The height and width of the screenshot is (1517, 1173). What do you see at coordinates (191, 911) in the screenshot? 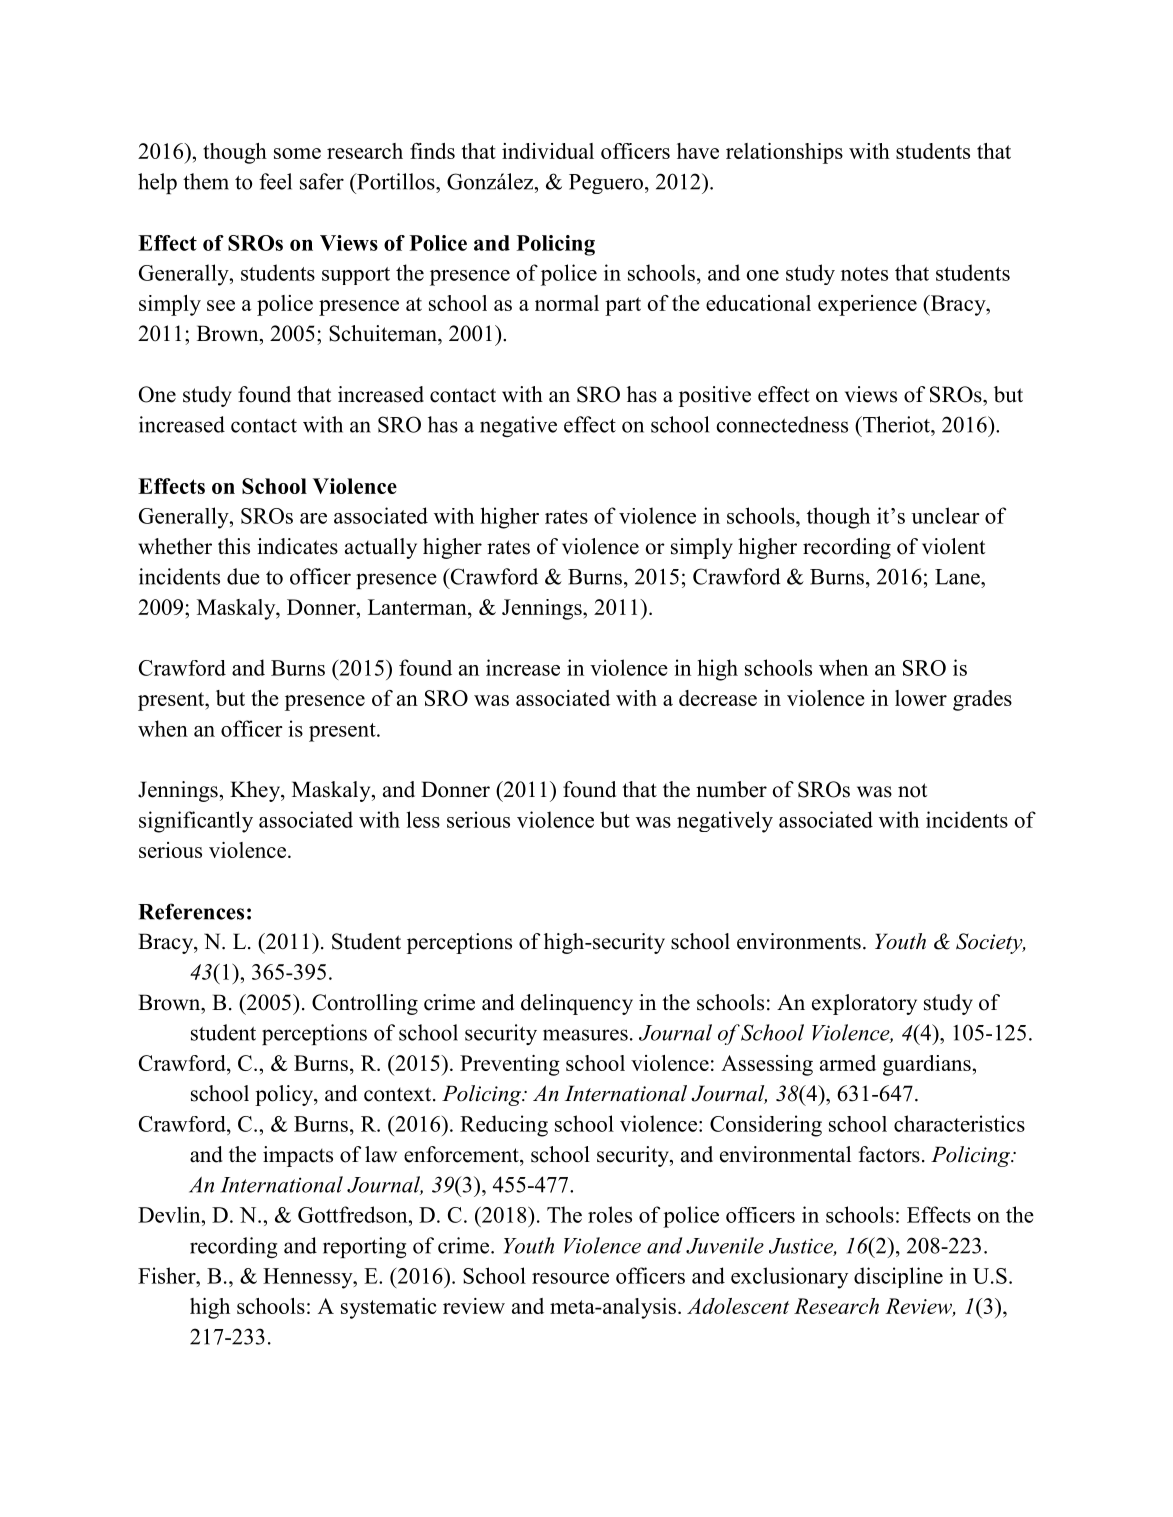
I see `References` at bounding box center [191, 911].
